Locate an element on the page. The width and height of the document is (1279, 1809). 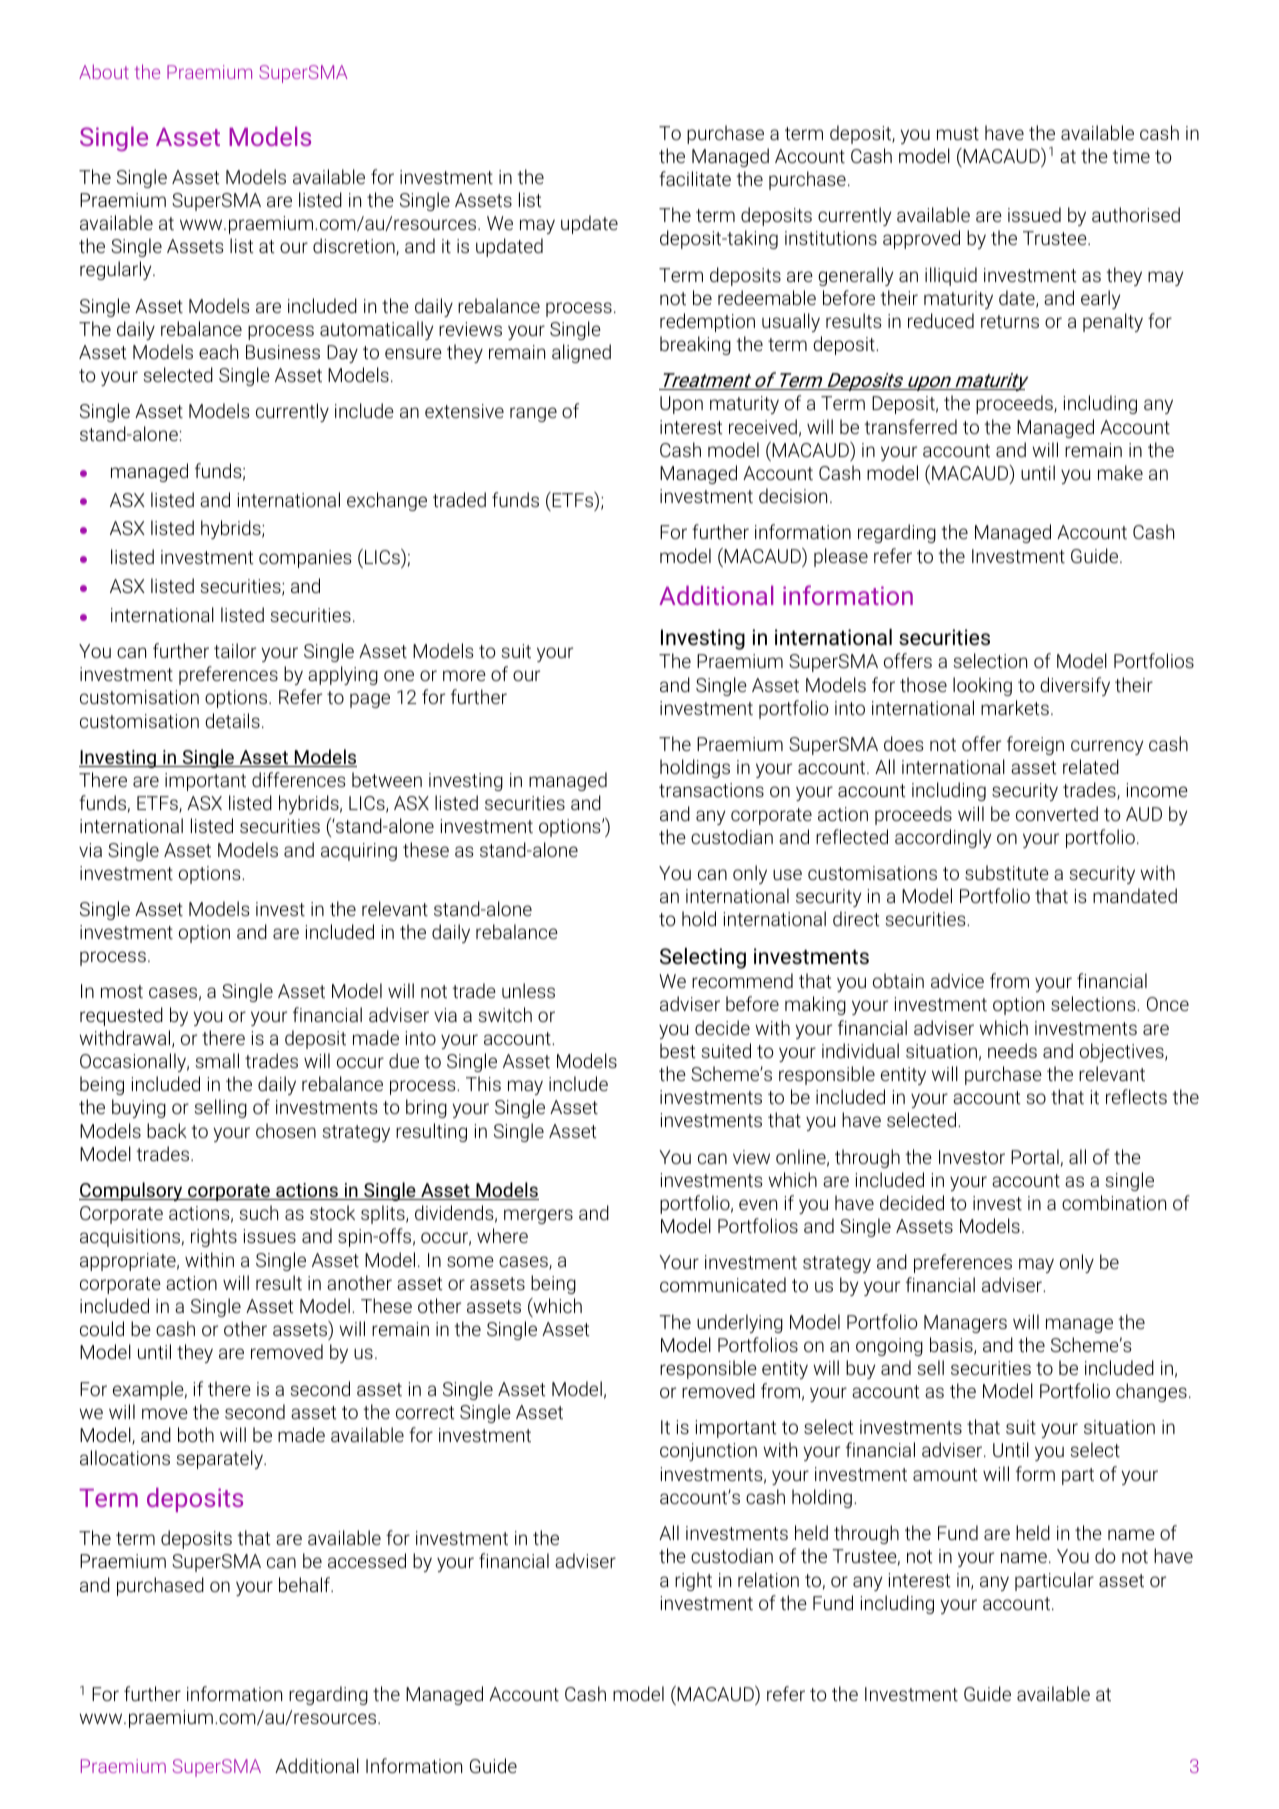
converted is located at coordinates (1057, 813).
